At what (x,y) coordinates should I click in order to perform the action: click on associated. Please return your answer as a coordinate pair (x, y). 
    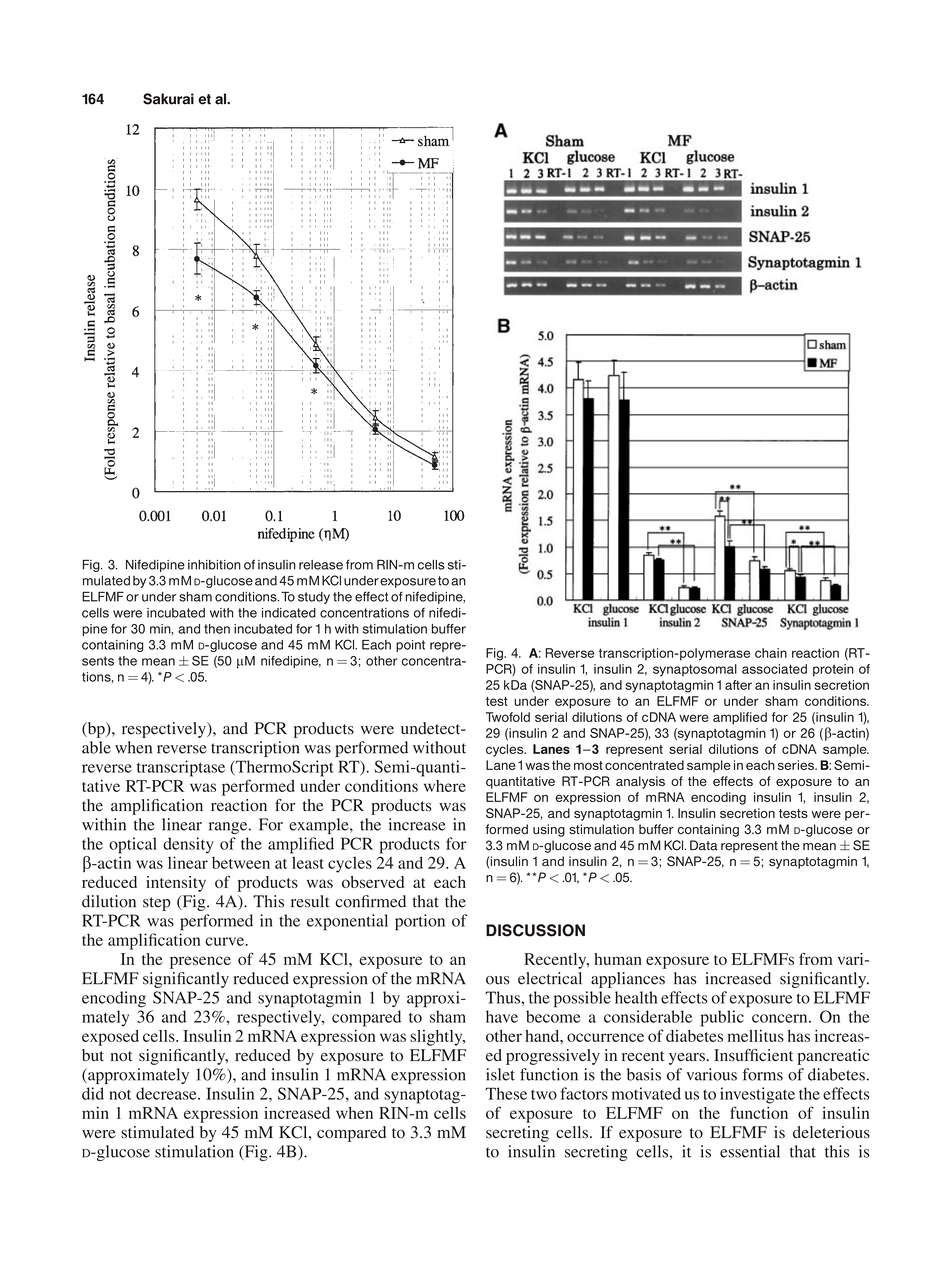
    Looking at the image, I should click on (774, 669).
